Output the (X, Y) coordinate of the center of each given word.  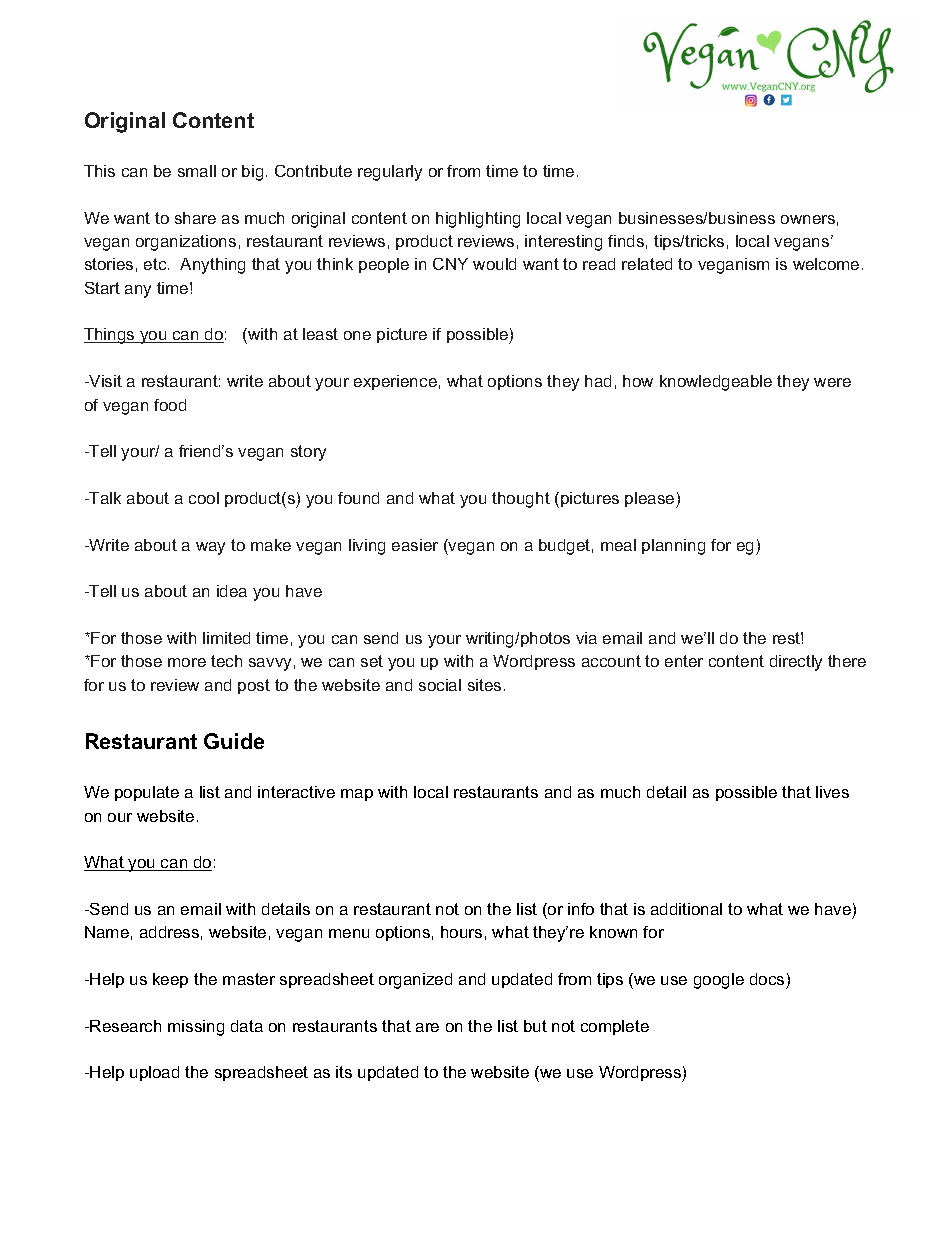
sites (484, 685)
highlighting (478, 220)
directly (796, 663)
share (195, 218)
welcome (826, 264)
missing (196, 1028)
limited (226, 638)
